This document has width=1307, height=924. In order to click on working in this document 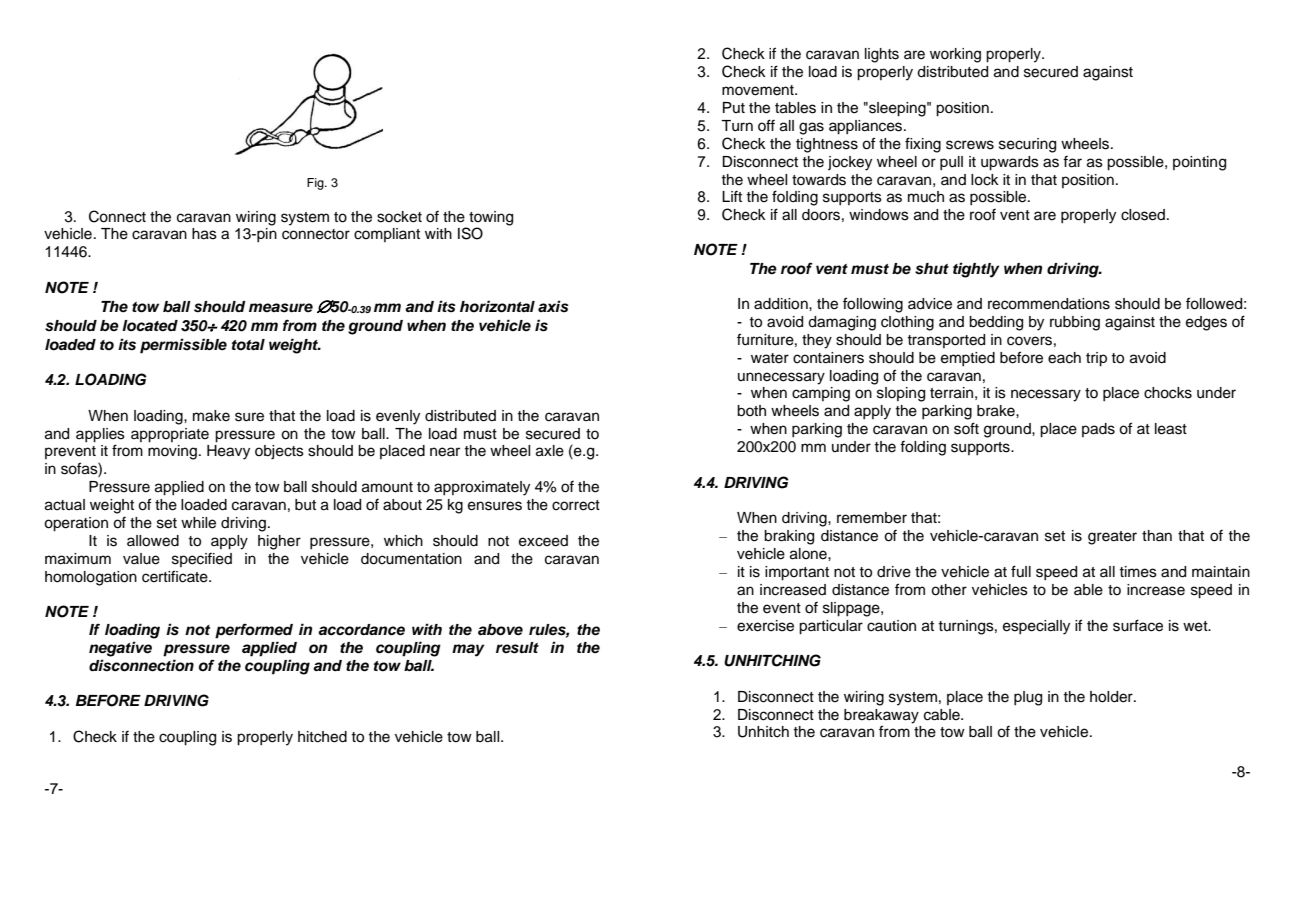, I will do `click(955, 55)`.
